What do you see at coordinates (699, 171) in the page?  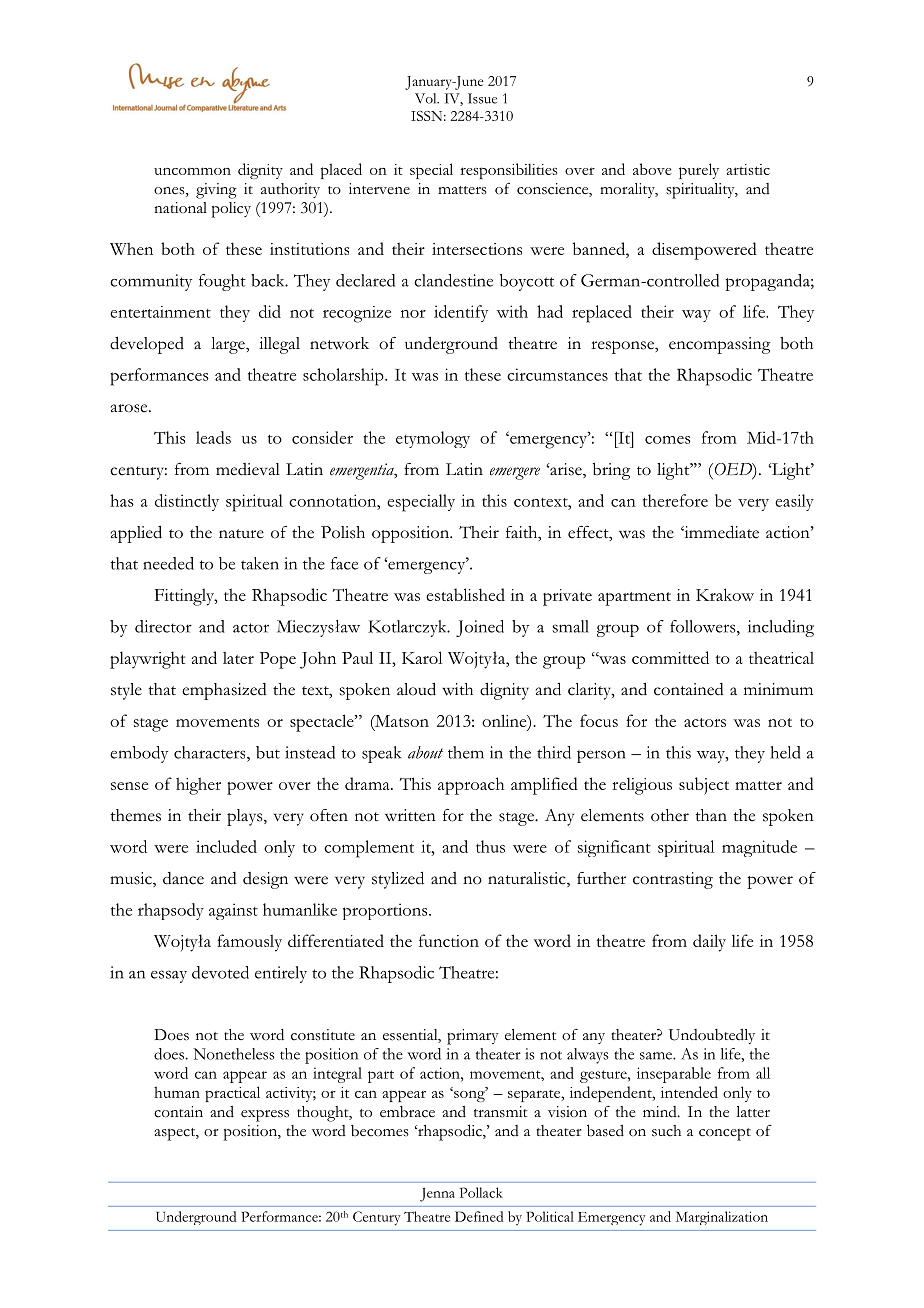 I see `purely` at bounding box center [699, 171].
